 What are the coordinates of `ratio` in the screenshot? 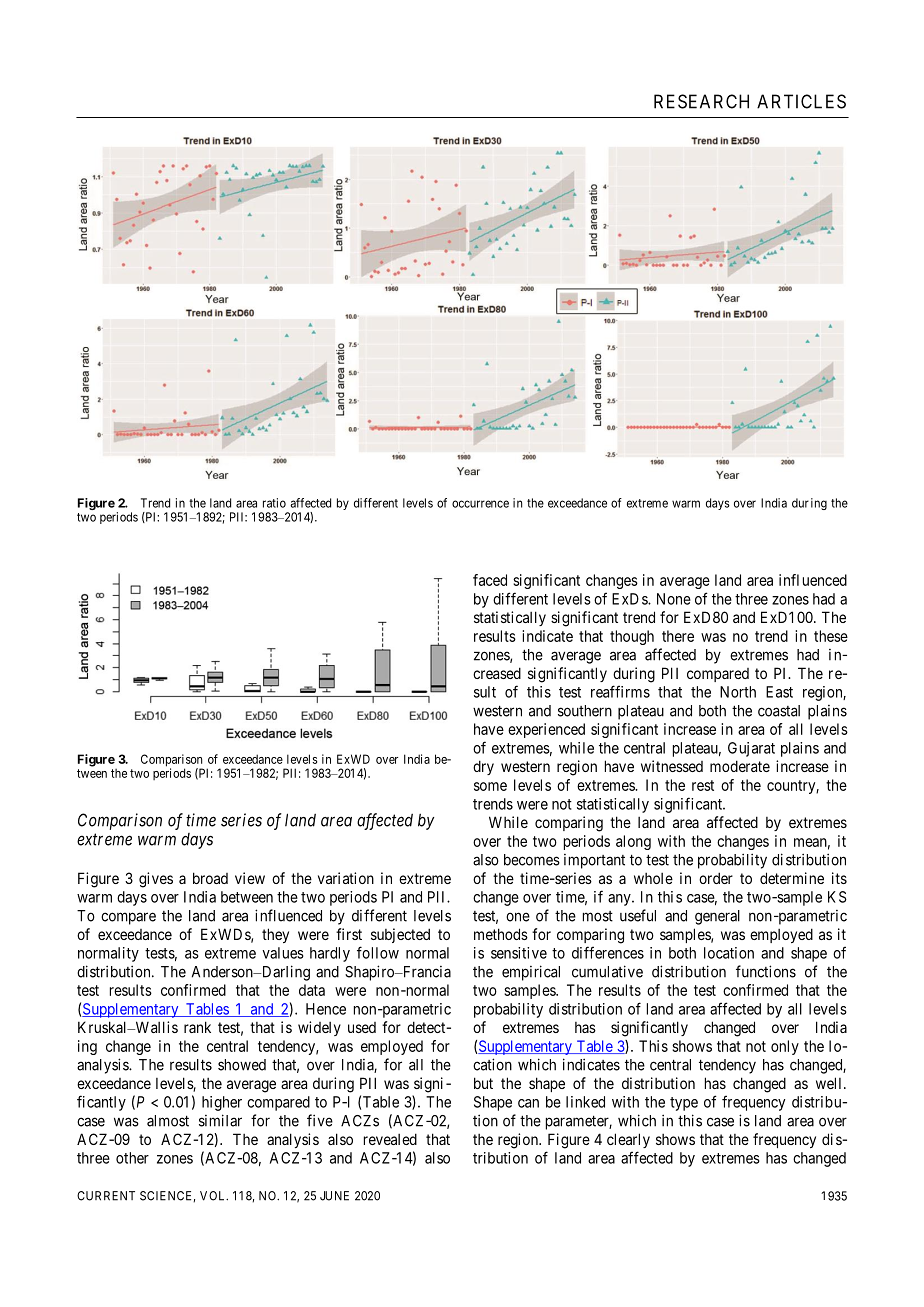 It's located at (274, 503).
